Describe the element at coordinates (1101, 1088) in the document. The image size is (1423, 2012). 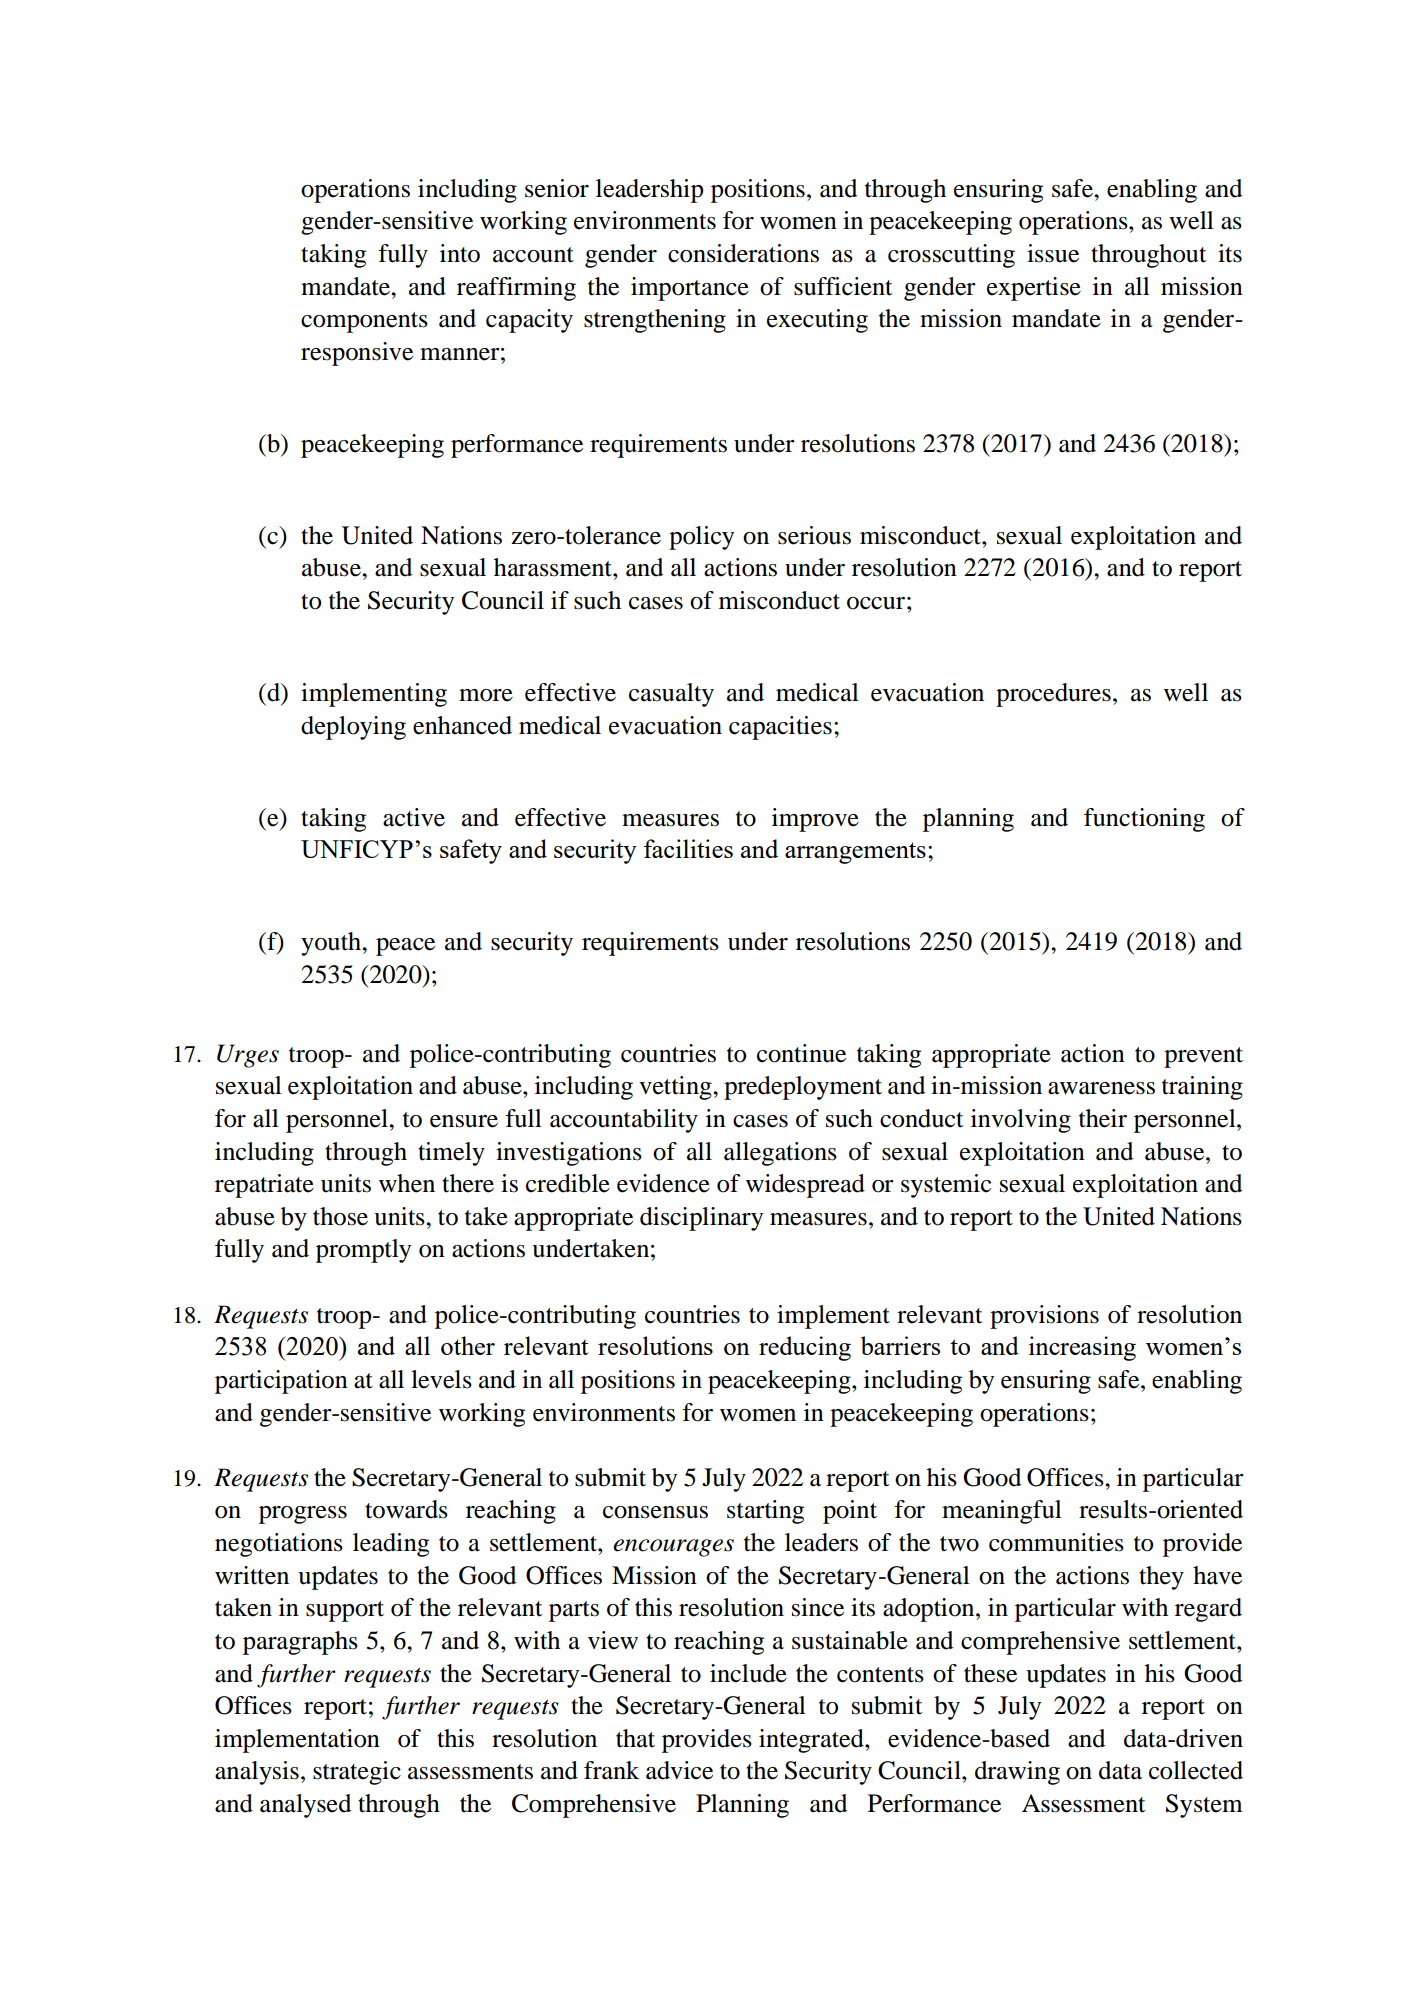
I see `awareness` at that location.
